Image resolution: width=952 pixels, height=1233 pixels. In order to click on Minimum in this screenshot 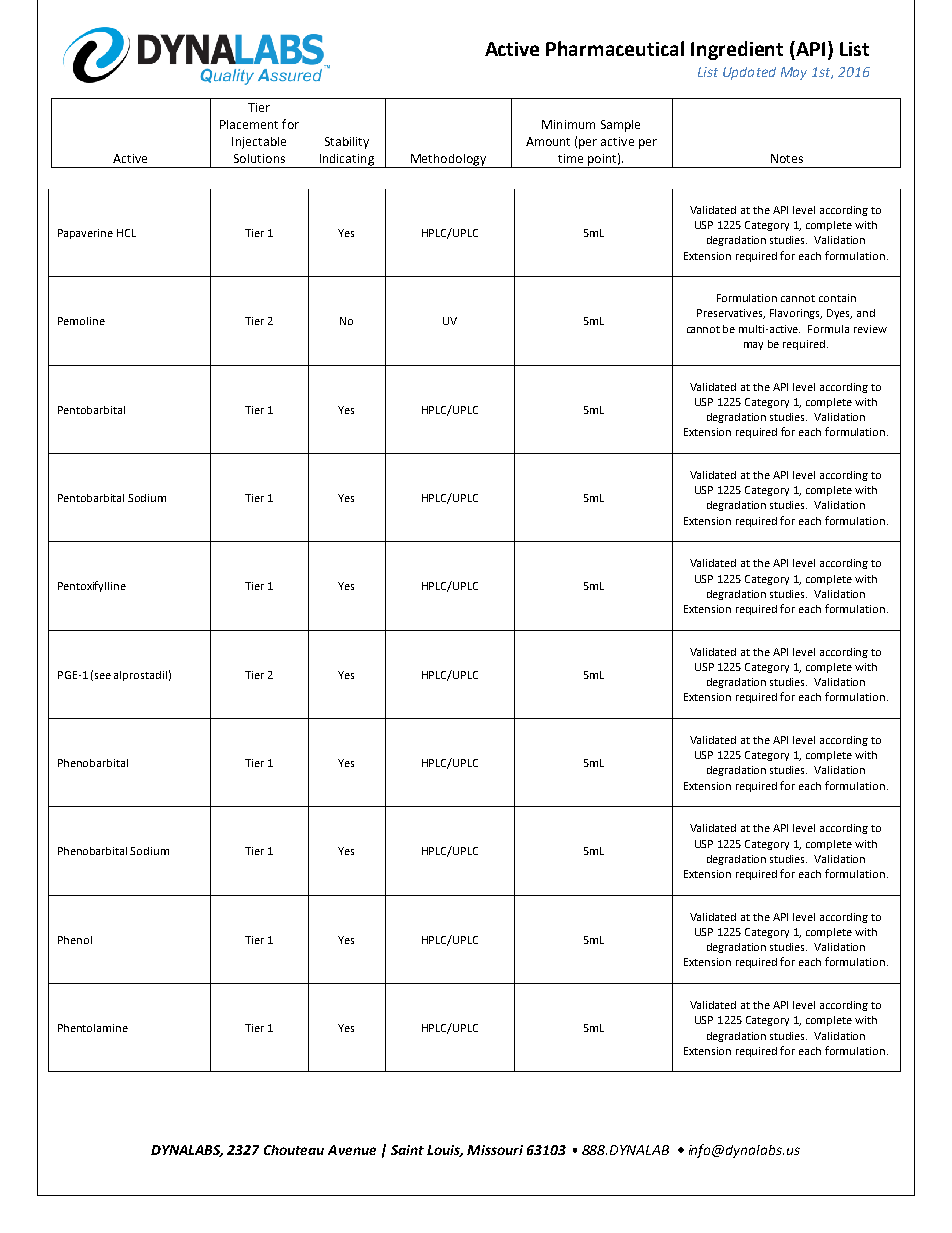, I will do `click(568, 124)`.
